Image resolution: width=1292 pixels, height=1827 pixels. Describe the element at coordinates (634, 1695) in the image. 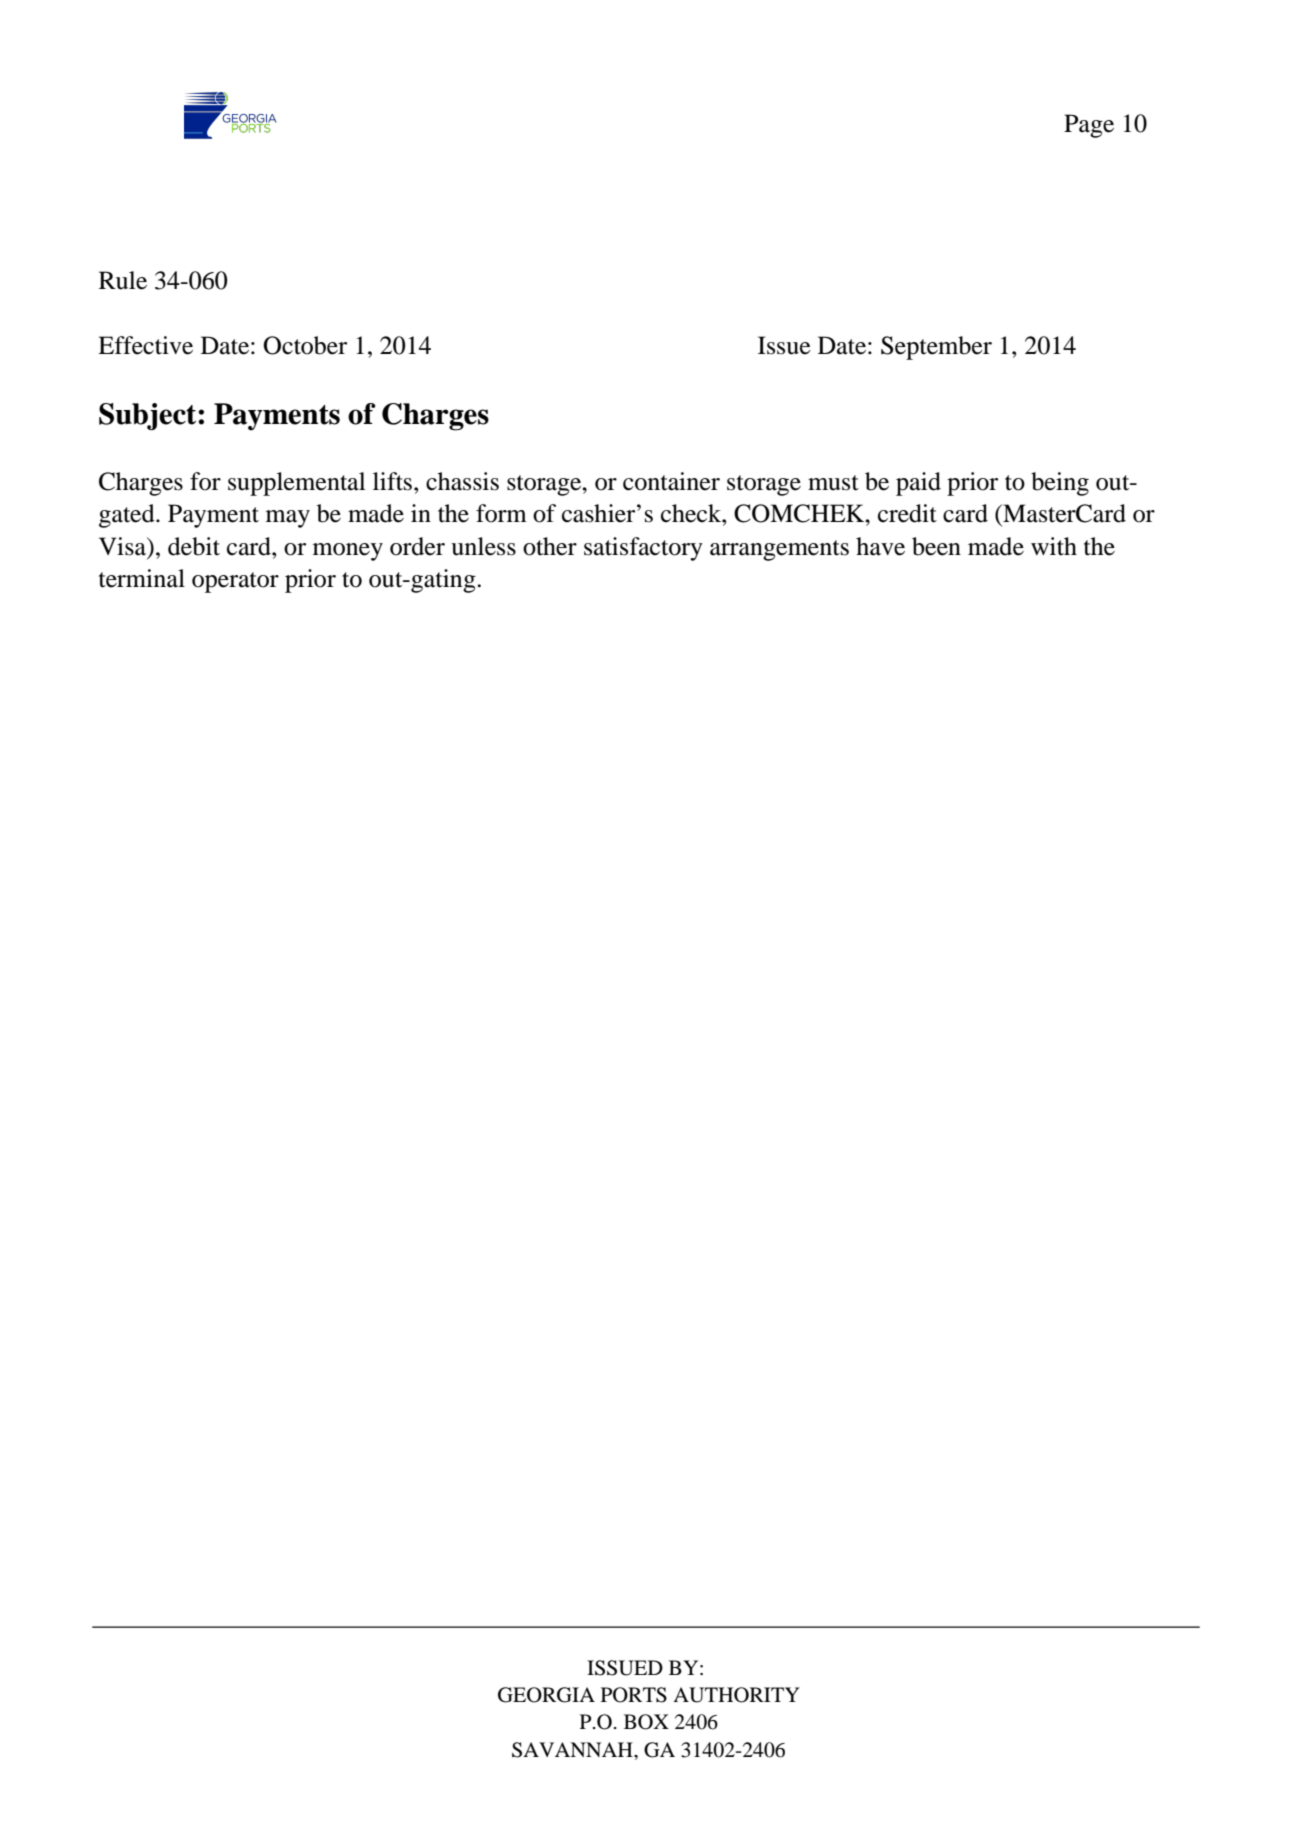

I see `PORTS` at that location.
